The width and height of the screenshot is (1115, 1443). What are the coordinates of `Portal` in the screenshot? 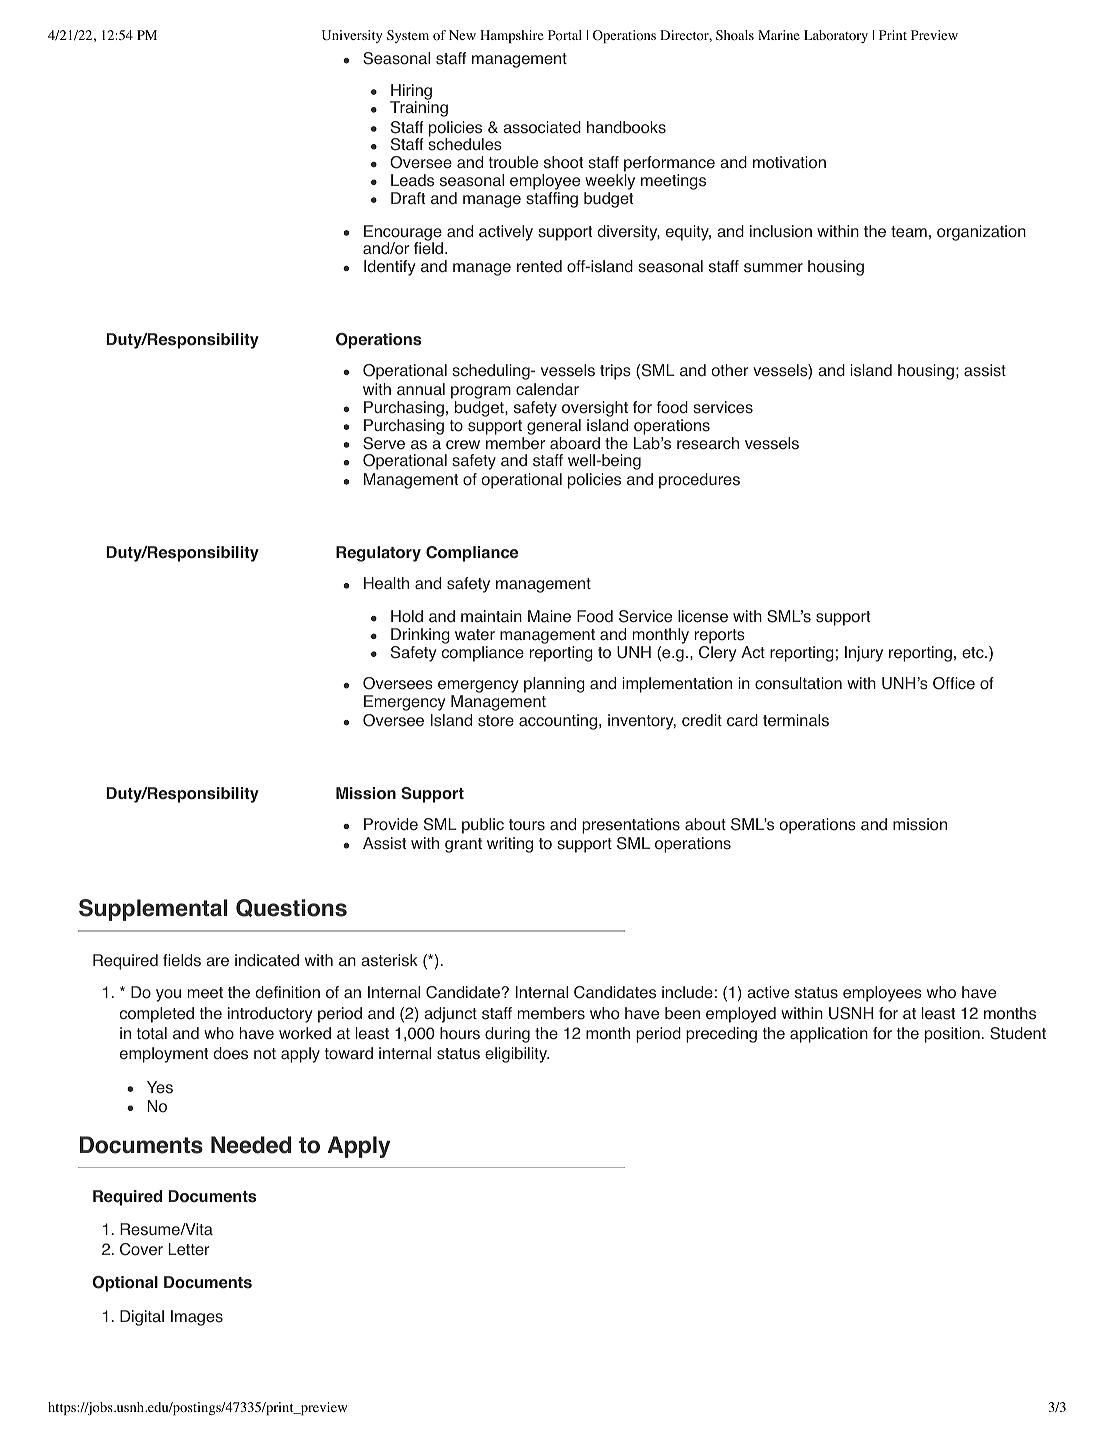 It's located at (565, 35).
